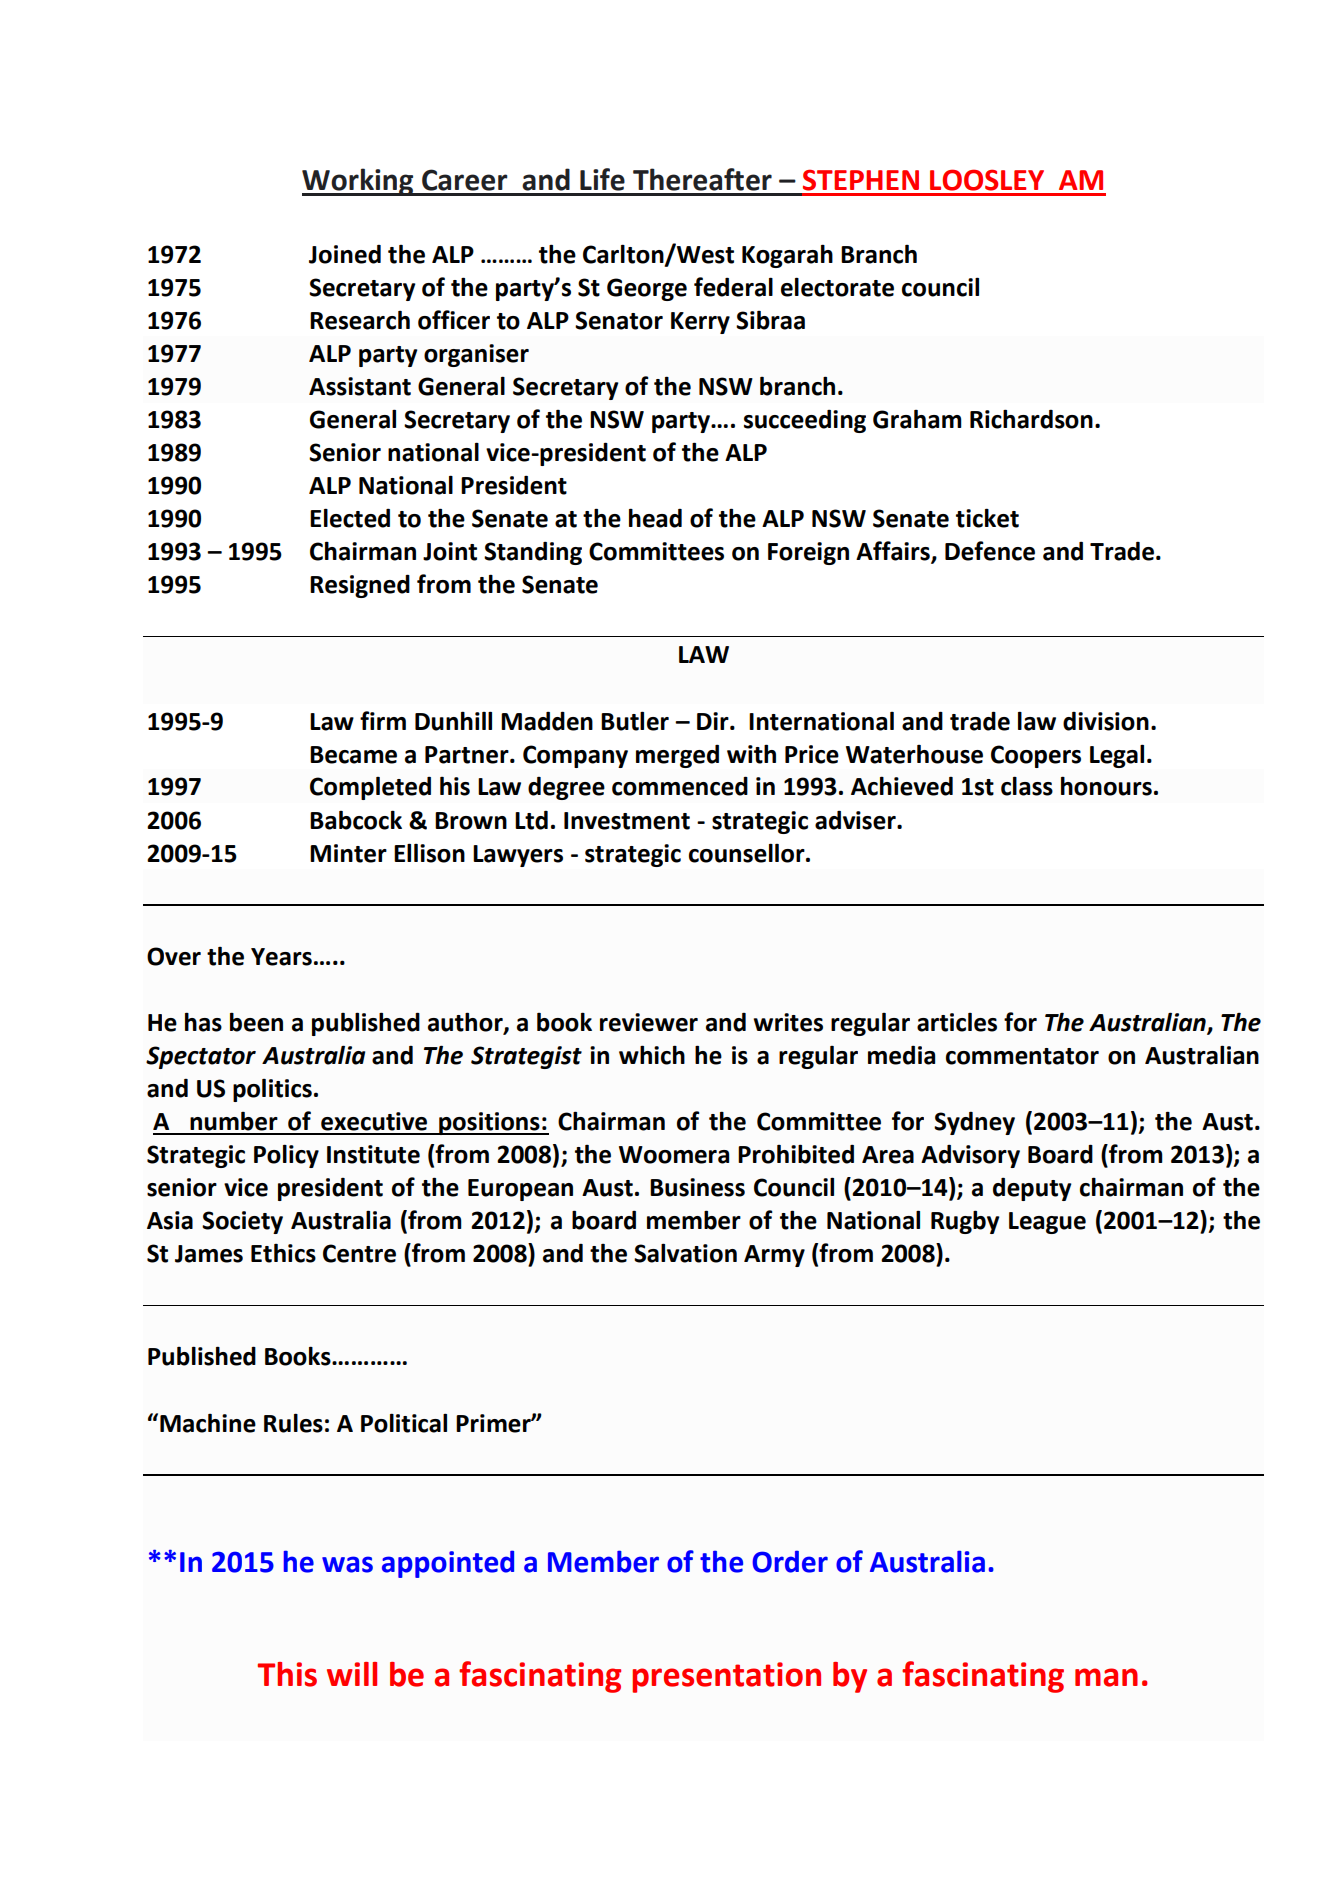 This screenshot has width=1344, height=1900. What do you see at coordinates (281, 957) in the screenshot?
I see `Years` at bounding box center [281, 957].
